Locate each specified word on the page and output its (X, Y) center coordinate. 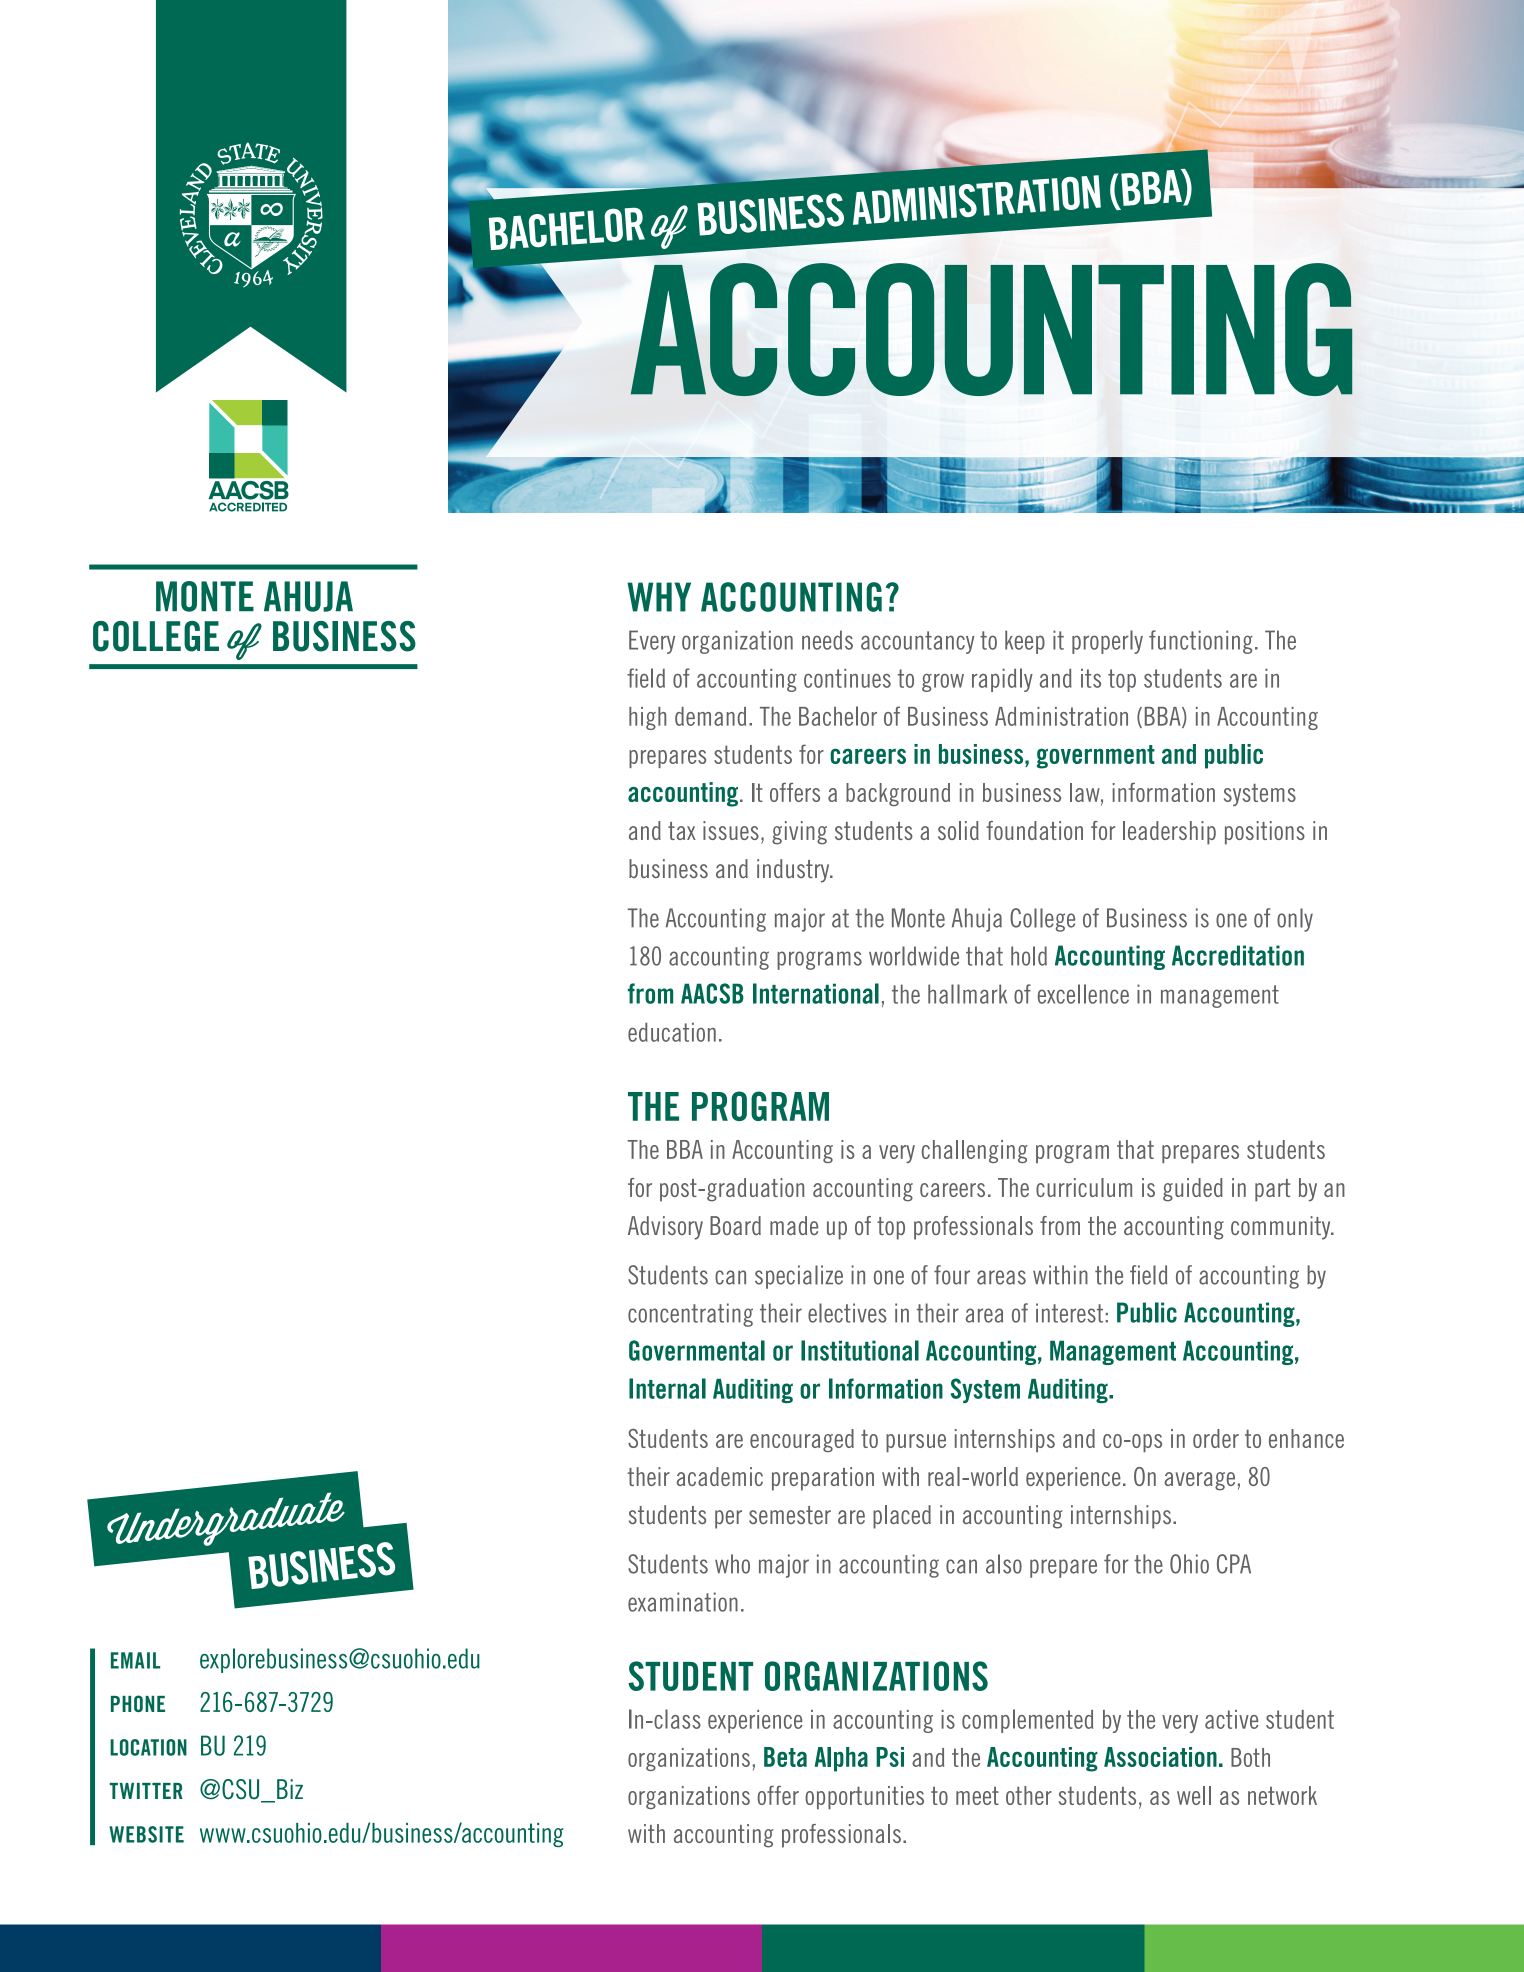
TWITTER (146, 1791)
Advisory (665, 1228)
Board (735, 1225)
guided (1193, 1190)
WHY (659, 597)
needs (827, 640)
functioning (1201, 642)
